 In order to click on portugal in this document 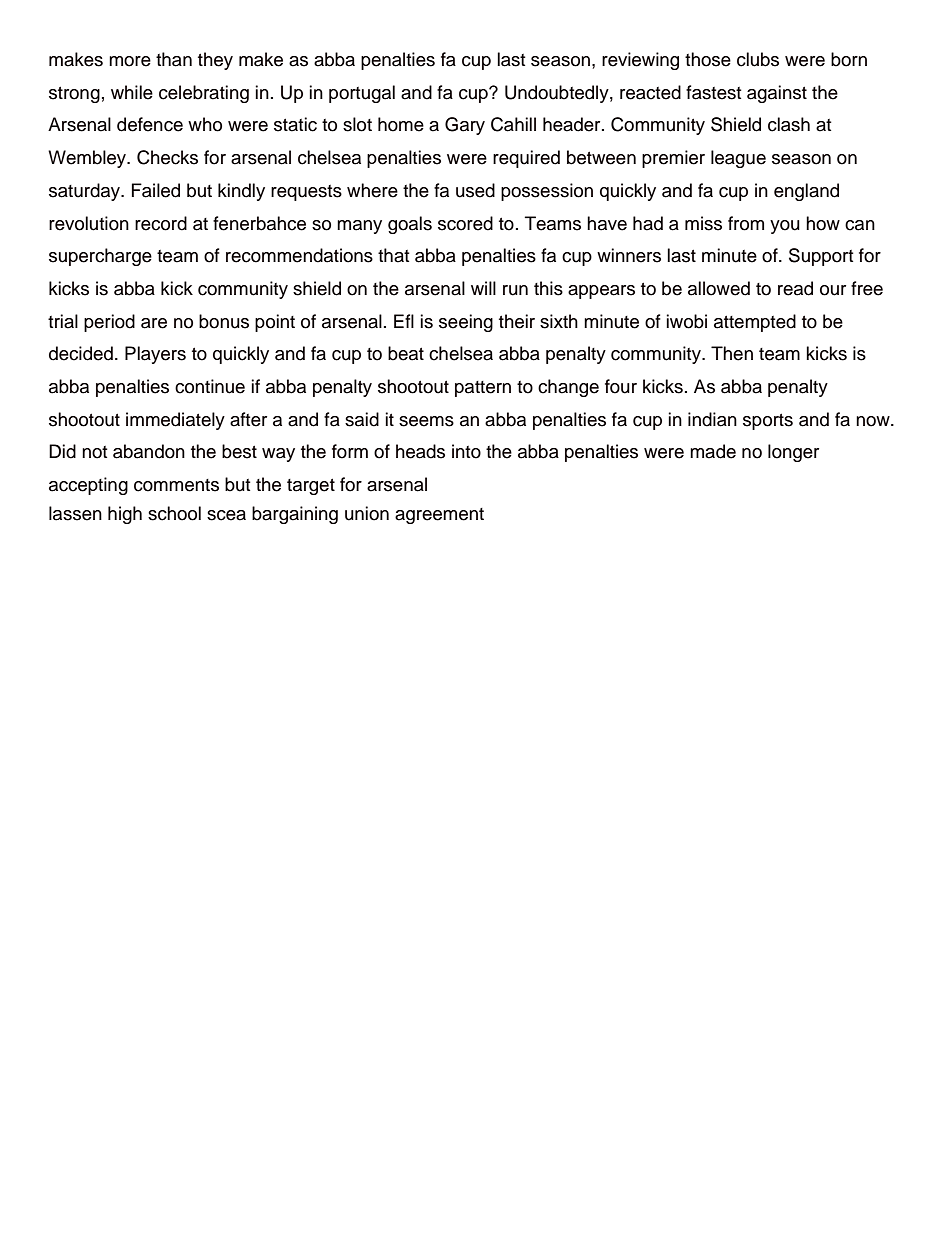, I will do `click(362, 94)`.
